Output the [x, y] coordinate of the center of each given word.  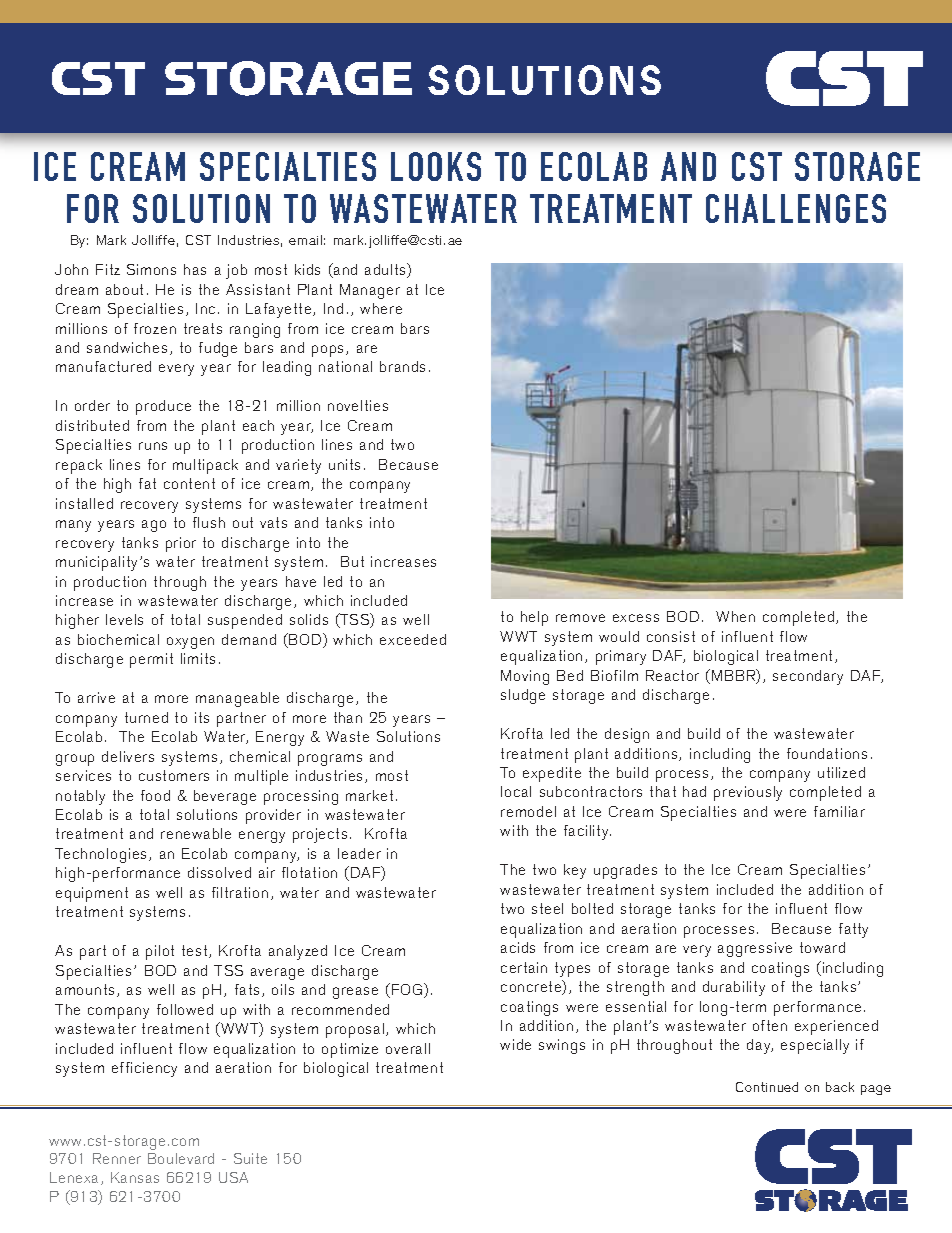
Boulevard [181, 1158]
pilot [160, 952]
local [516, 791]
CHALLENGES [796, 208]
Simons [151, 269]
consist [671, 636]
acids [518, 947]
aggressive [755, 949]
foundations [827, 753]
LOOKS [436, 166]
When [735, 616]
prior [181, 544]
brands [402, 366]
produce [163, 407]
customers [174, 775]
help [534, 618]
